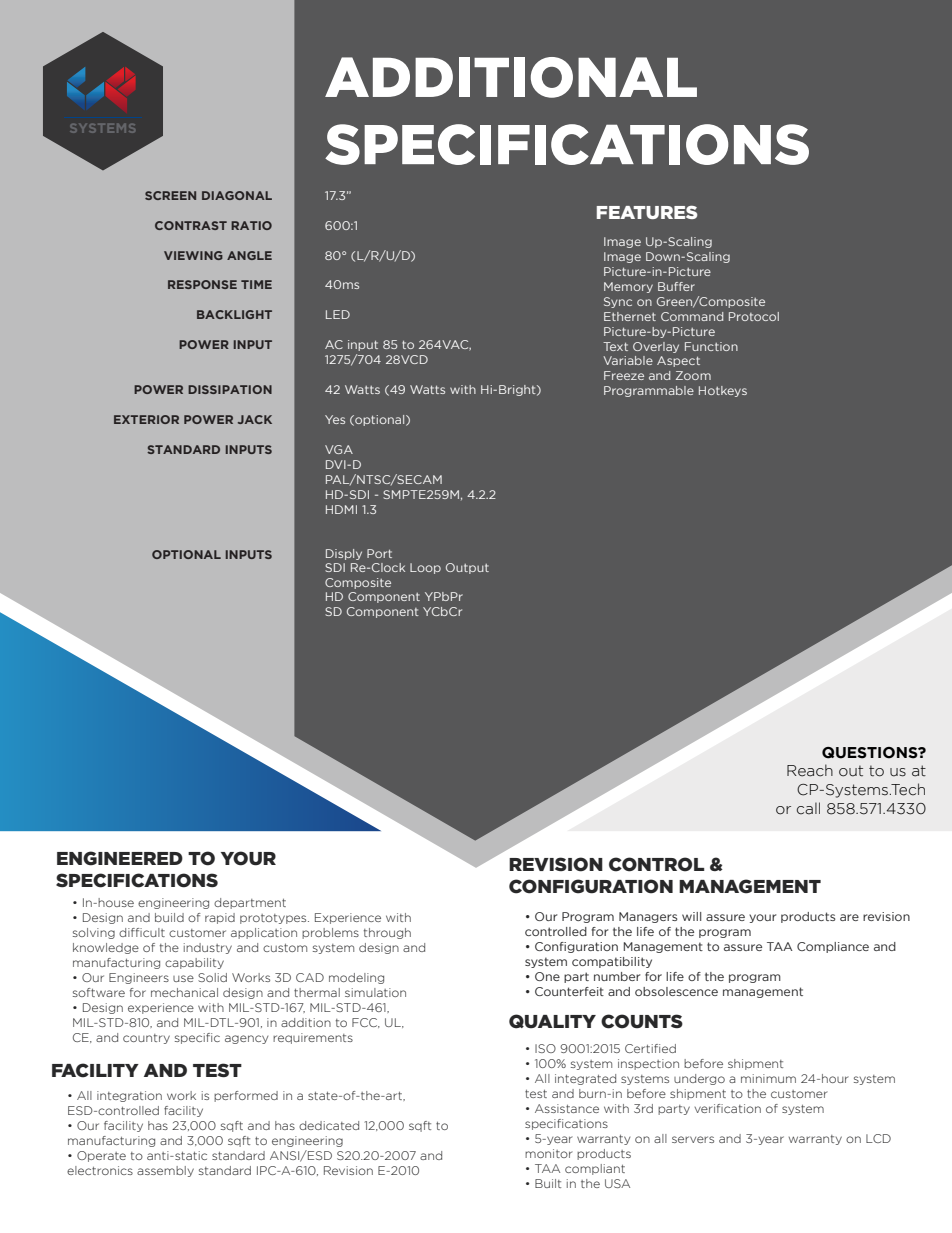  What do you see at coordinates (723, 391) in the screenshot?
I see `Hotkeys` at bounding box center [723, 391].
